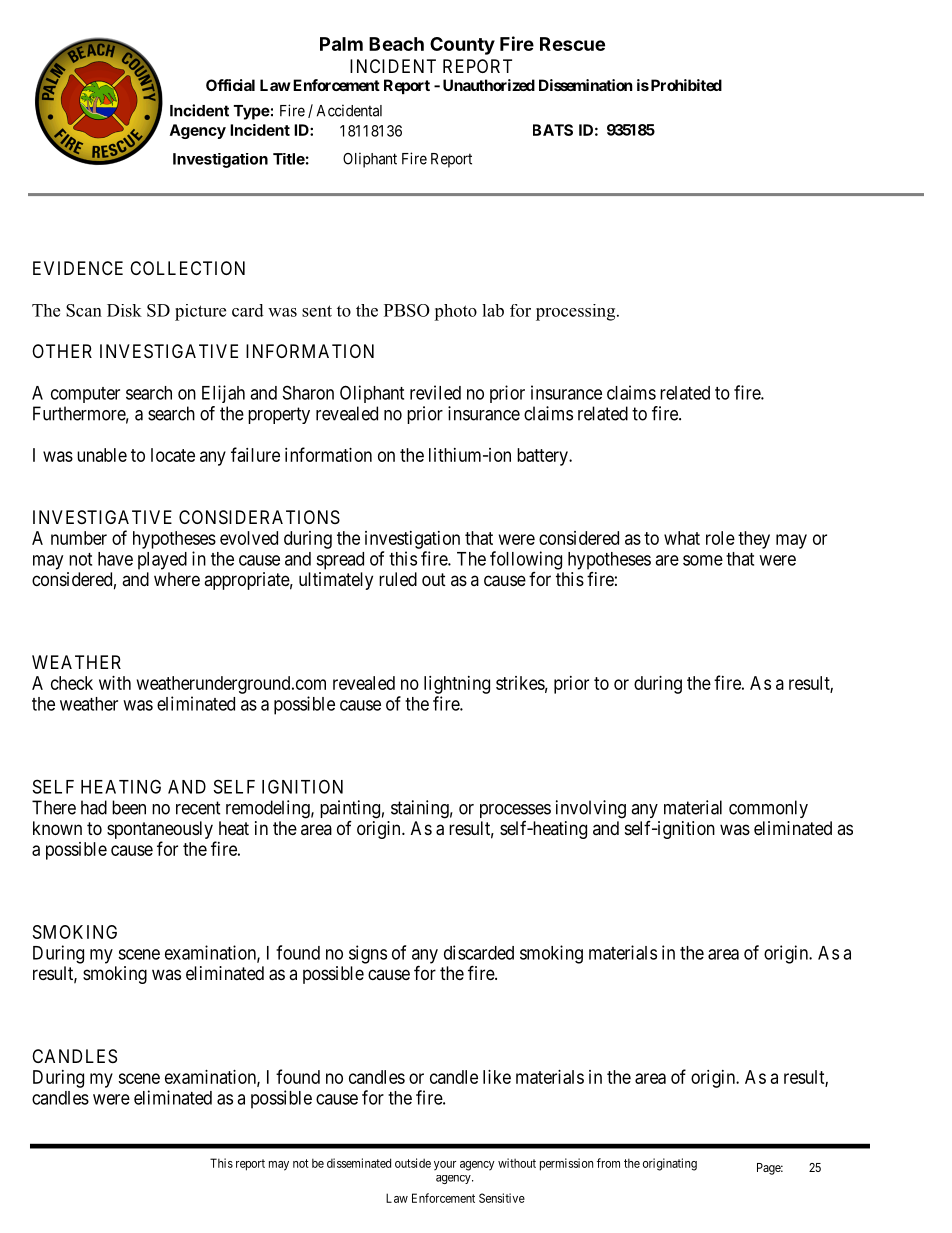 Image resolution: width=952 pixels, height=1233 pixels. What do you see at coordinates (173, 455) in the page?
I see `locate` at bounding box center [173, 455].
